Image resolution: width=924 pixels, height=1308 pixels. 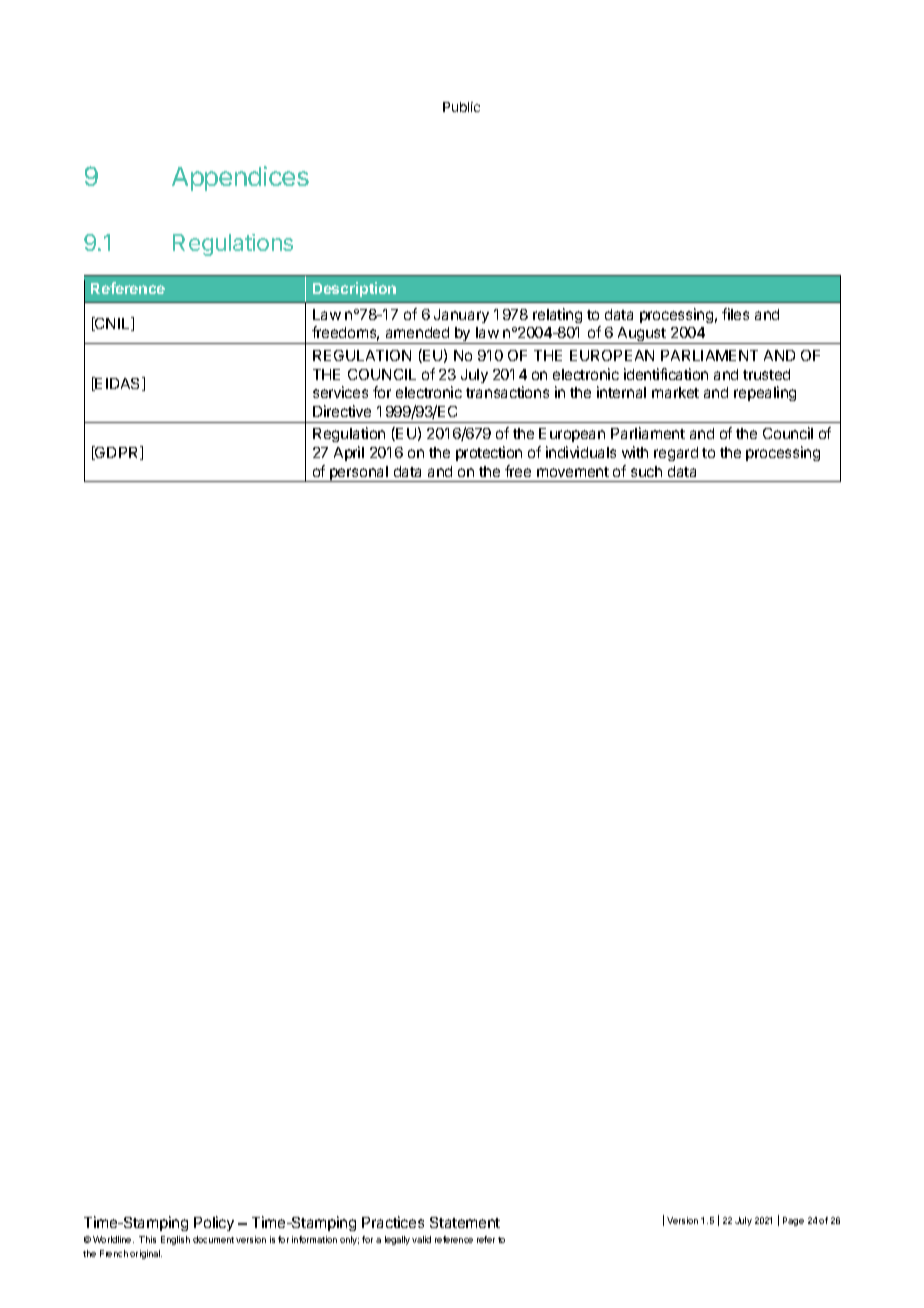 I want to click on such, so click(x=646, y=471).
